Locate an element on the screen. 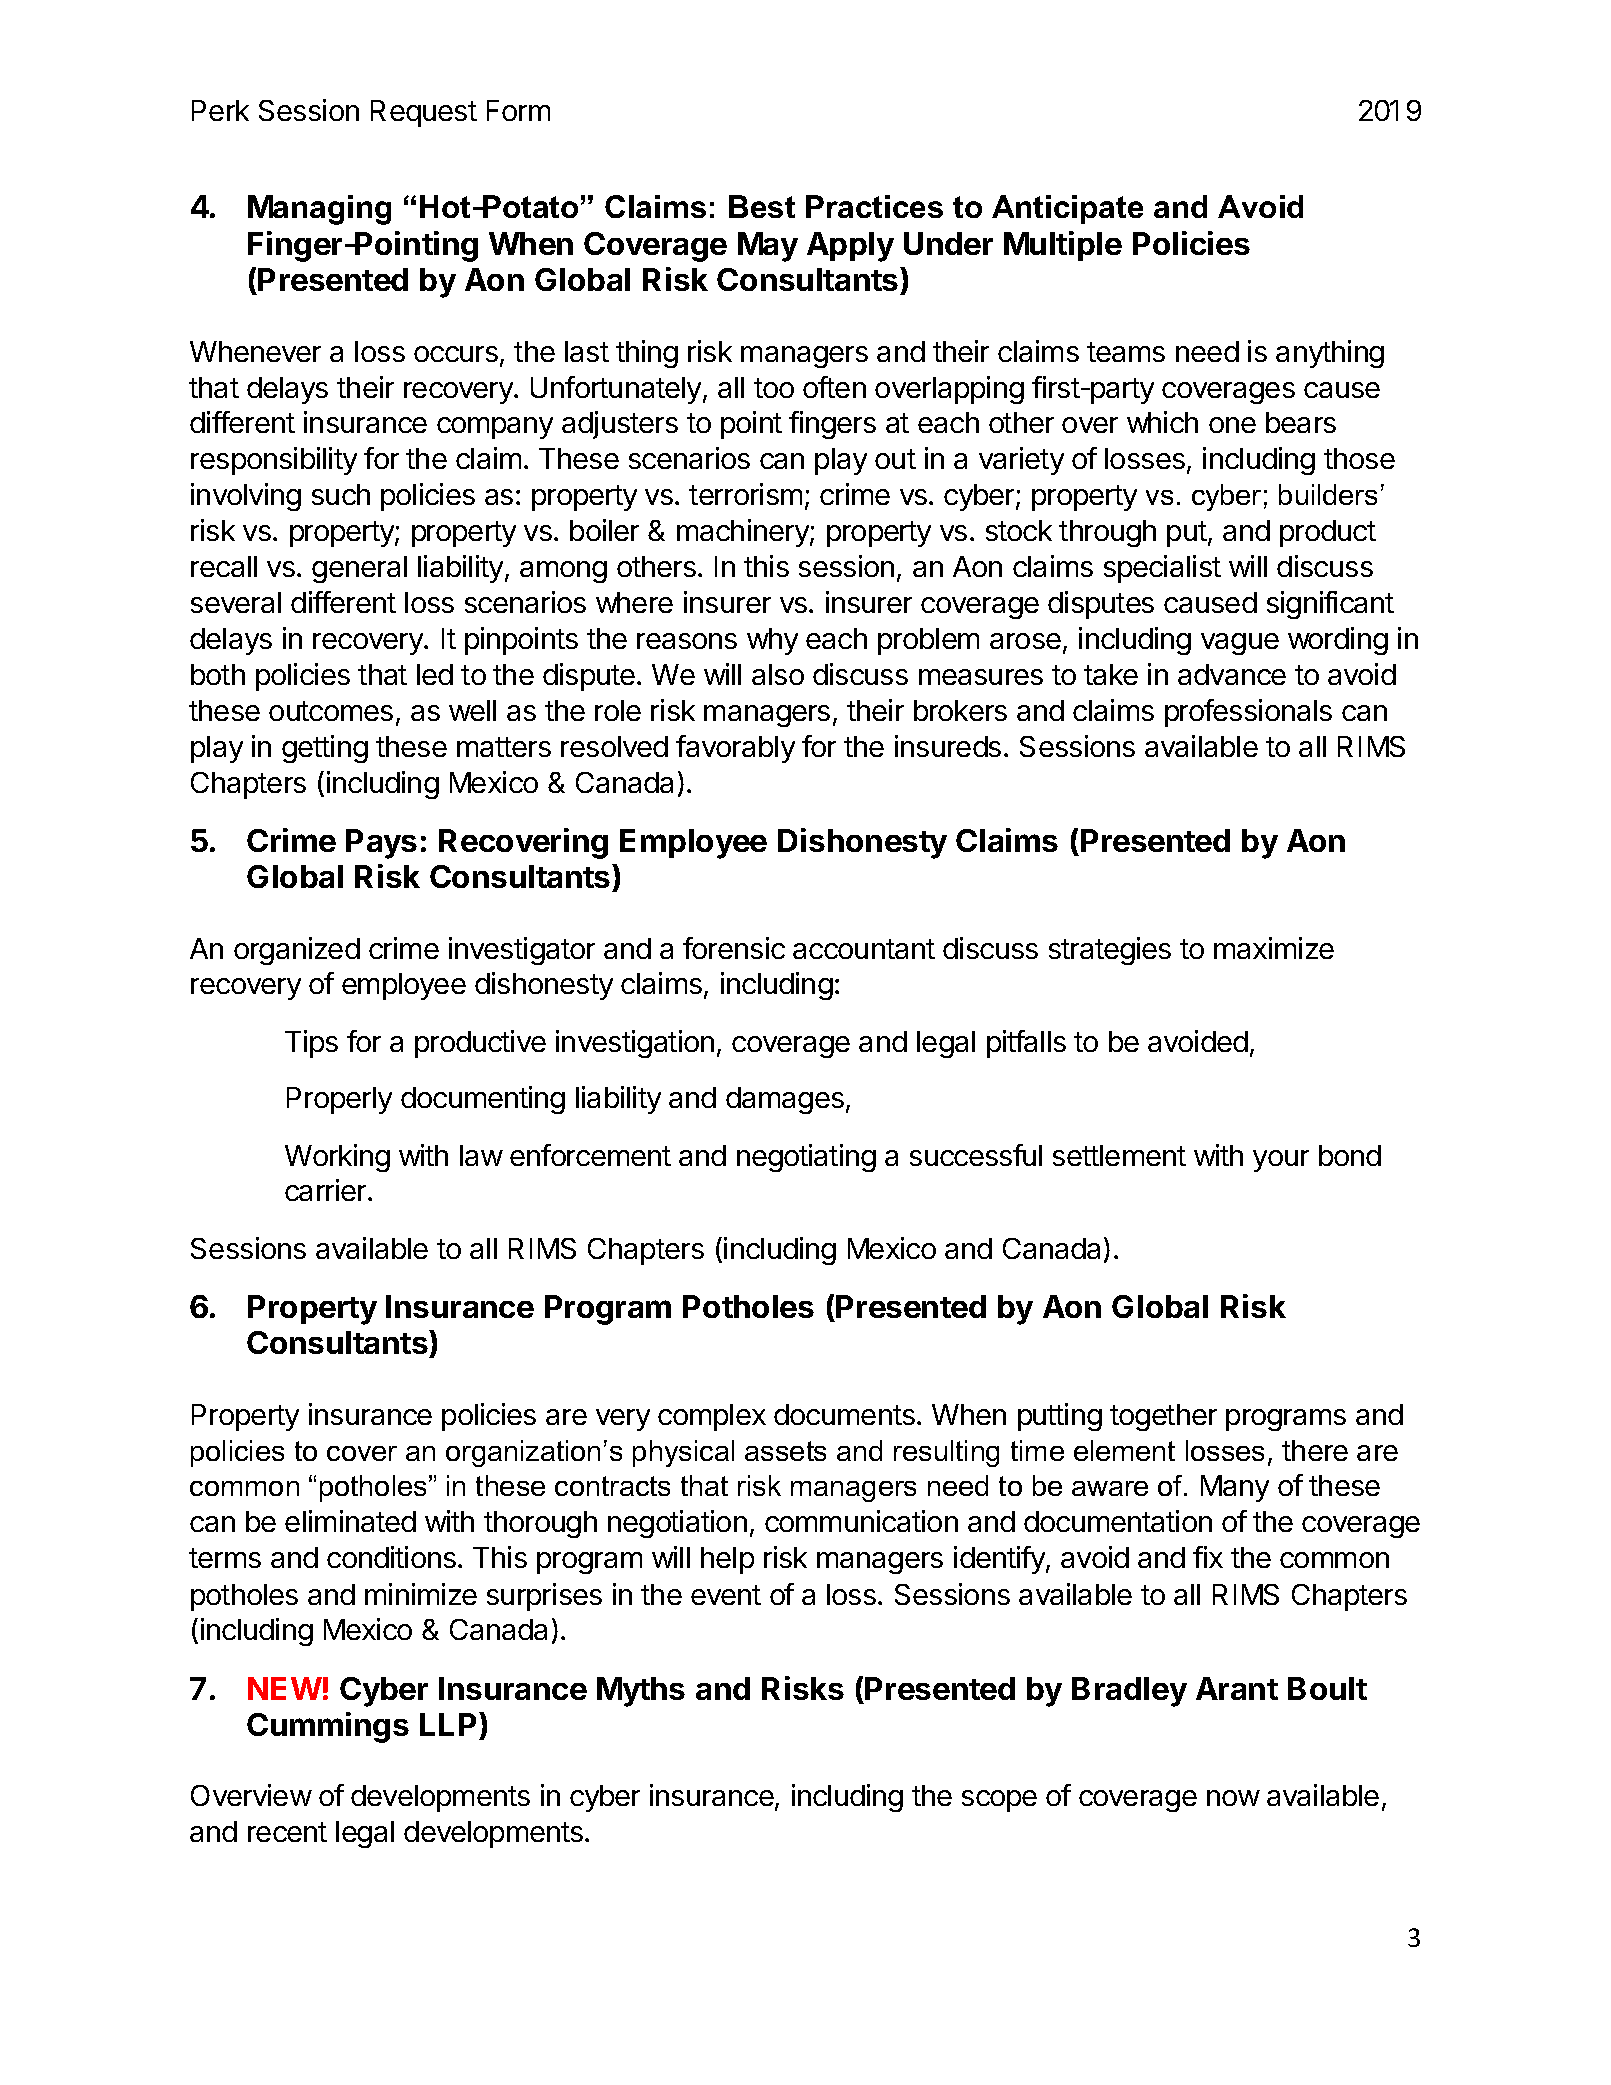 This screenshot has height=2085, width=1611. negotiating is located at coordinates (806, 1158).
